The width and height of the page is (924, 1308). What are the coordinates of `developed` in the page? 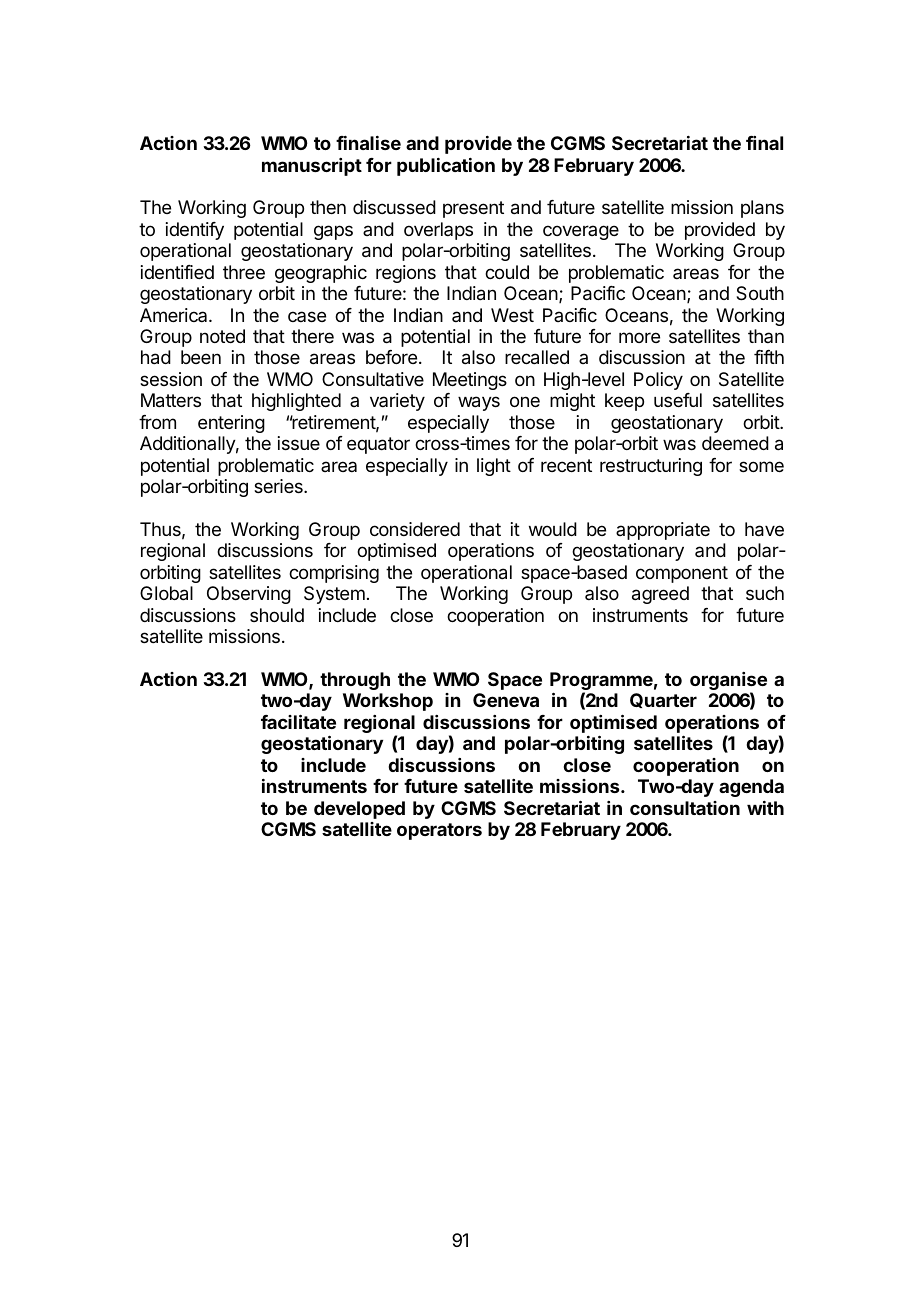 It's located at (359, 810).
